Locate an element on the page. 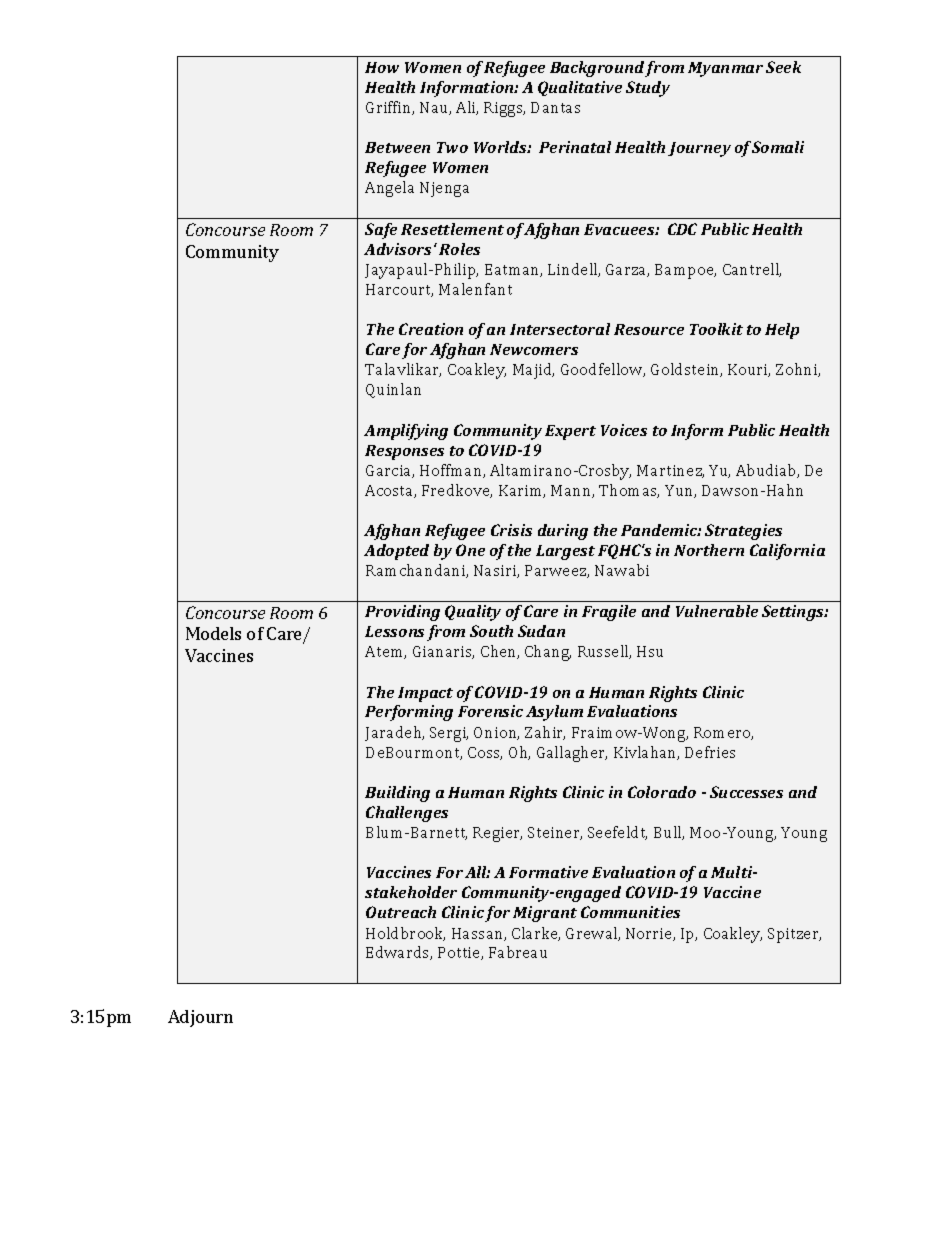 This image has height=1233, width=952. Vulnerable is located at coordinates (717, 611).
